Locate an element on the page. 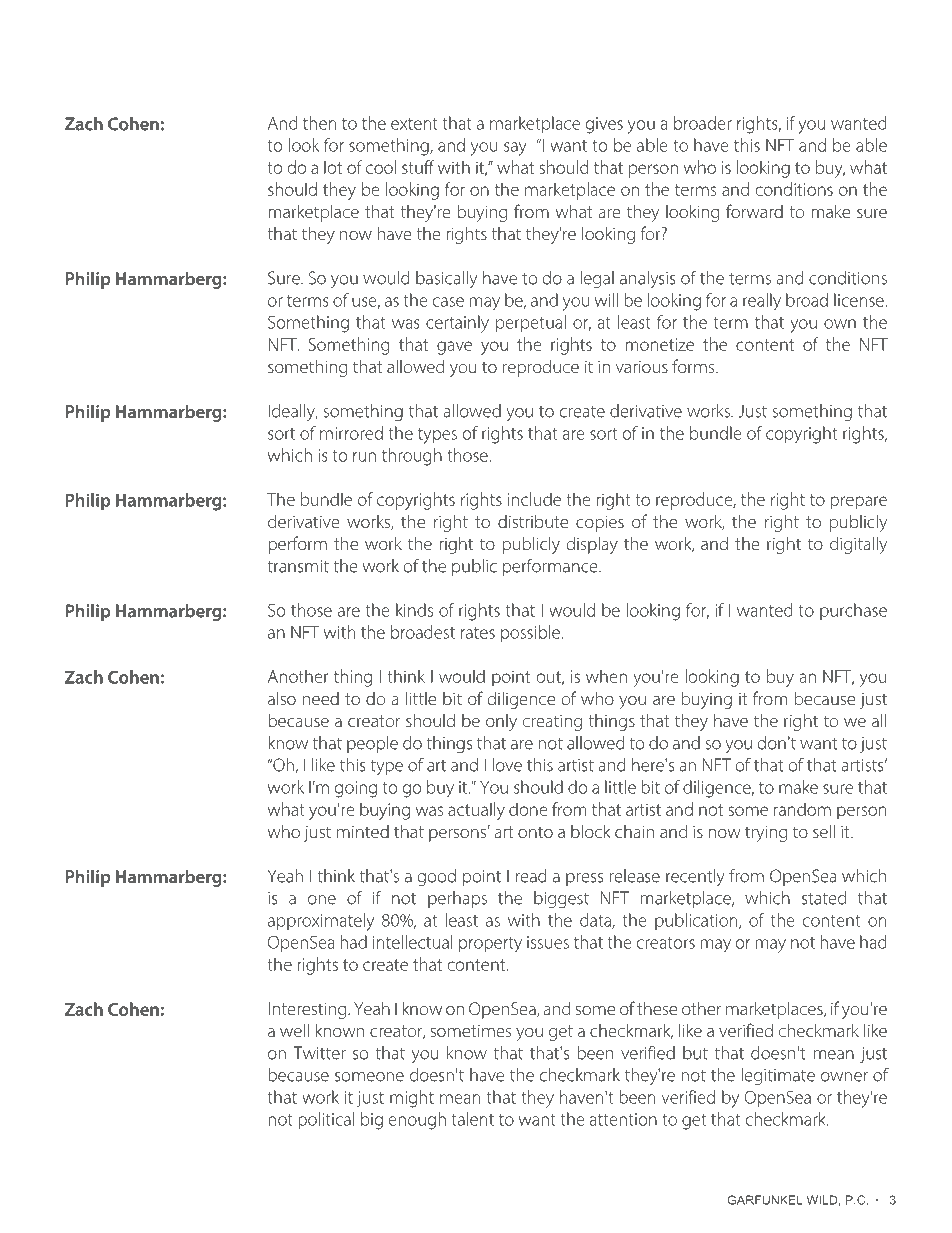 The image size is (952, 1233). purchase is located at coordinates (853, 611).
